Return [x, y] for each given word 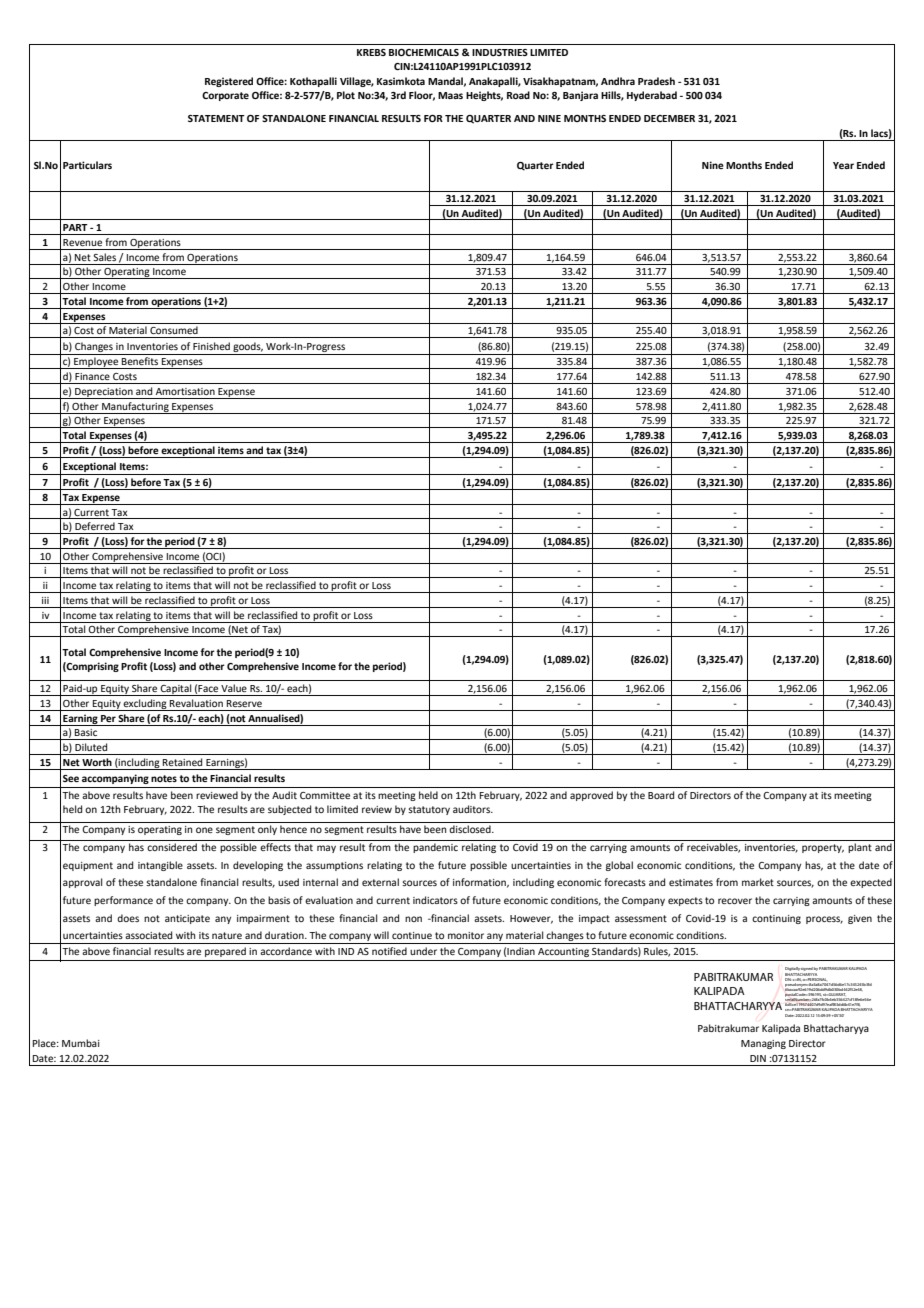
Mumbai [81, 1043]
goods [248, 347]
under [423, 951]
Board [661, 795]
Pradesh [656, 81]
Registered [229, 82]
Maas [450, 95]
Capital [176, 690]
